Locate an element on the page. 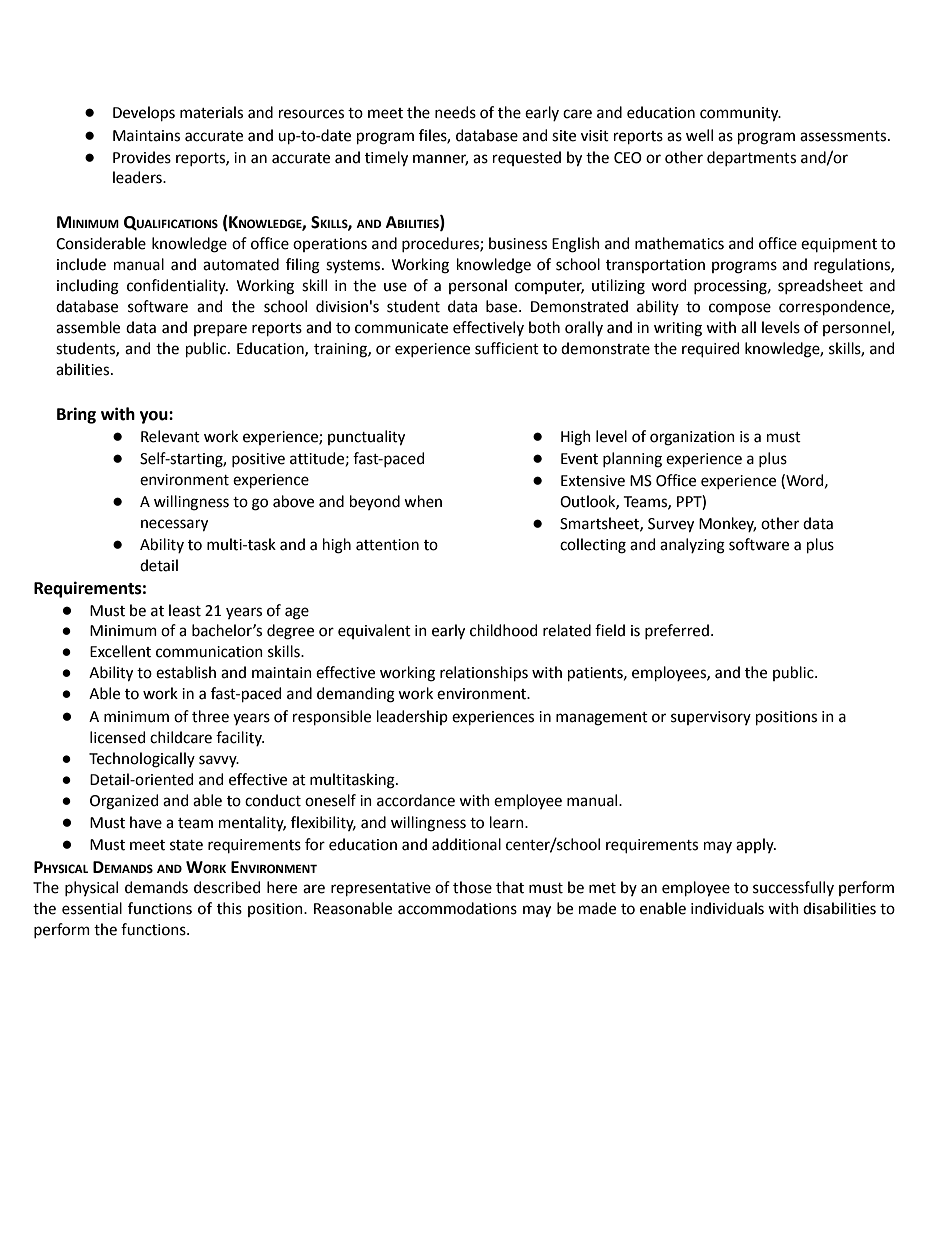  needs is located at coordinates (455, 112).
